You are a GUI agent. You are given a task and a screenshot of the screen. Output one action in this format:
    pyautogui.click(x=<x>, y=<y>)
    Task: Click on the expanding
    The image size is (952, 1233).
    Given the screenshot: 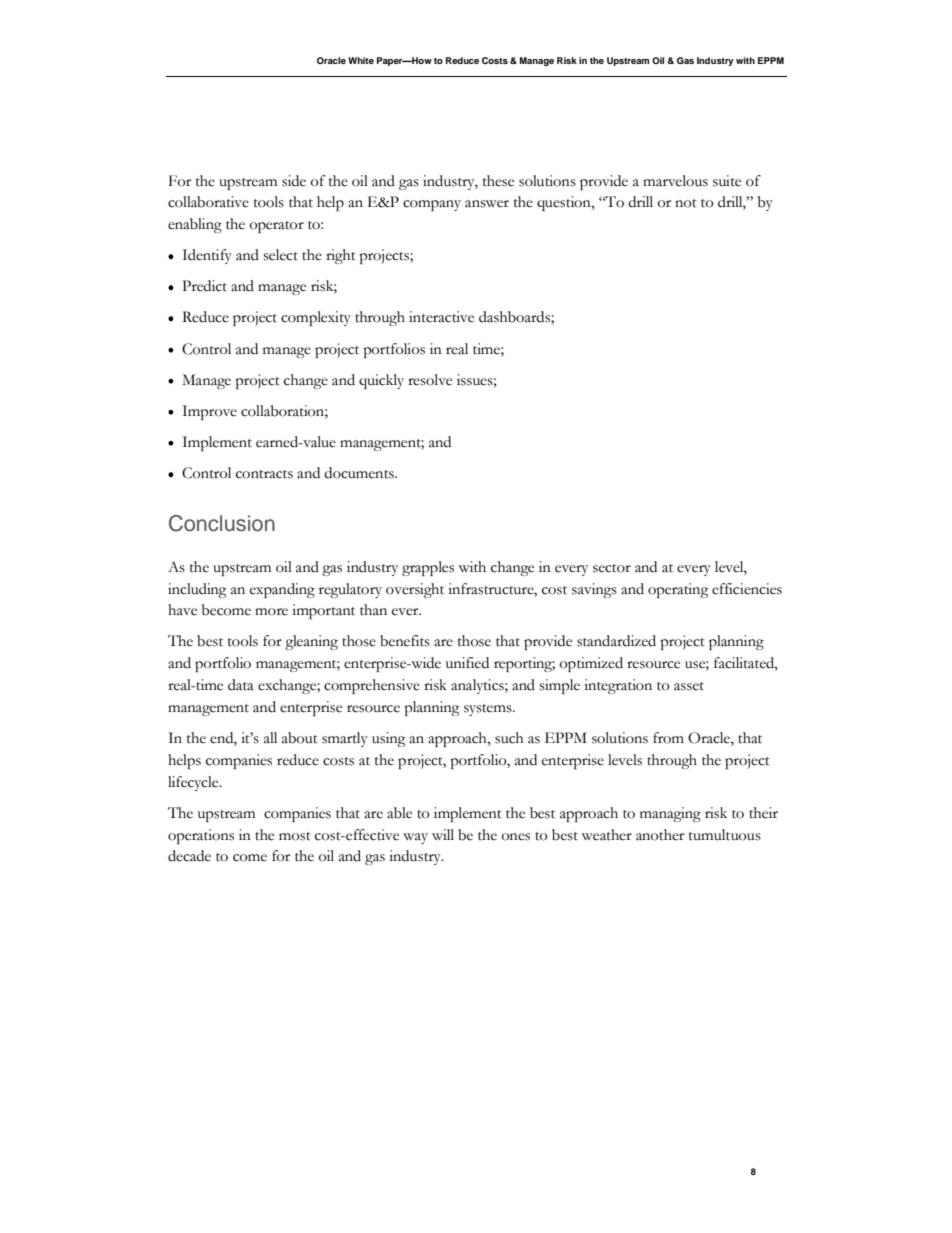 What is the action you would take?
    pyautogui.click(x=282, y=590)
